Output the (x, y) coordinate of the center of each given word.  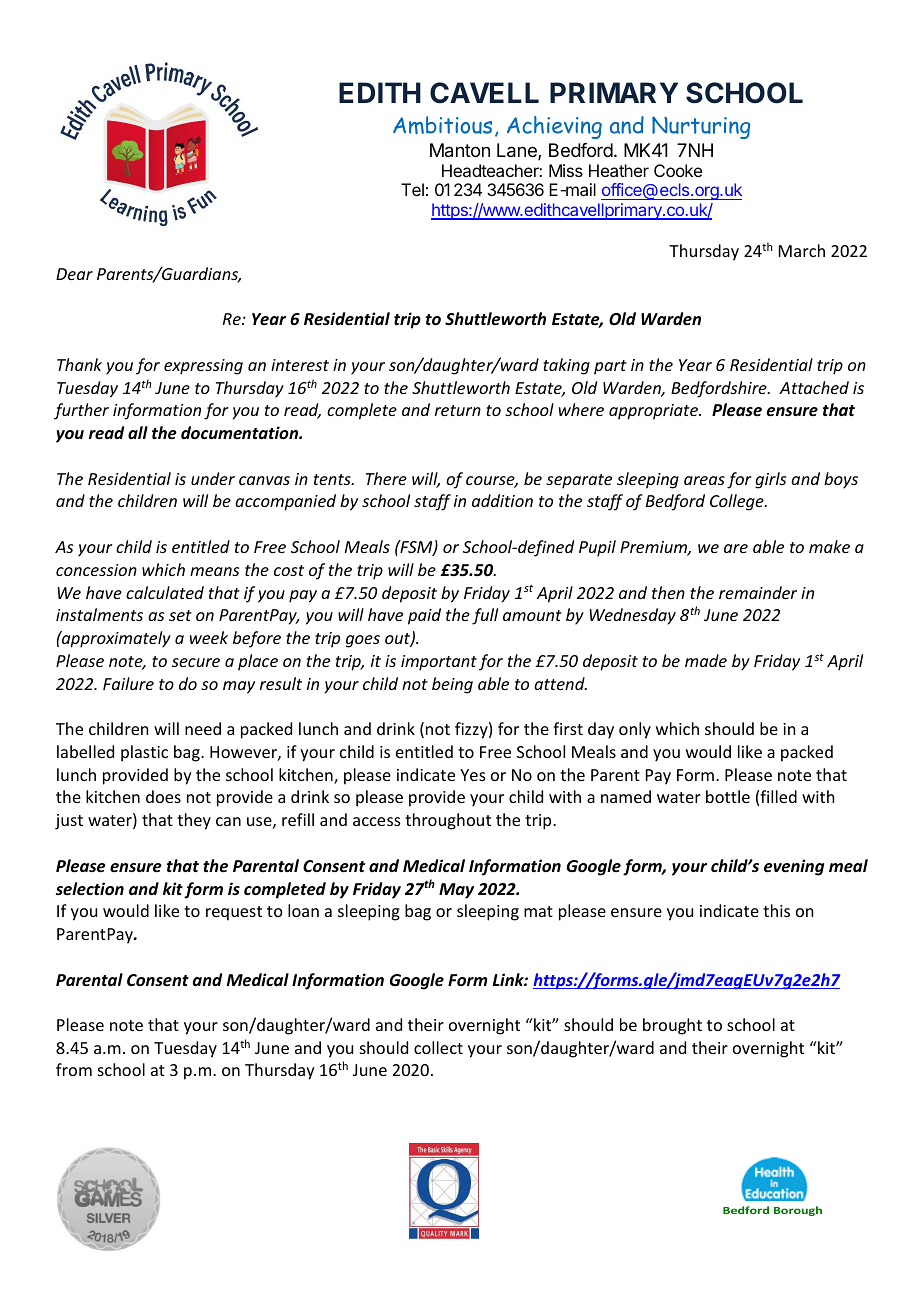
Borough (798, 1211)
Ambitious (442, 125)
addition (502, 500)
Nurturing (701, 127)
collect (438, 1047)
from (74, 1069)
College (738, 502)
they (194, 821)
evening (794, 867)
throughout (448, 821)
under (213, 478)
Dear (74, 274)
